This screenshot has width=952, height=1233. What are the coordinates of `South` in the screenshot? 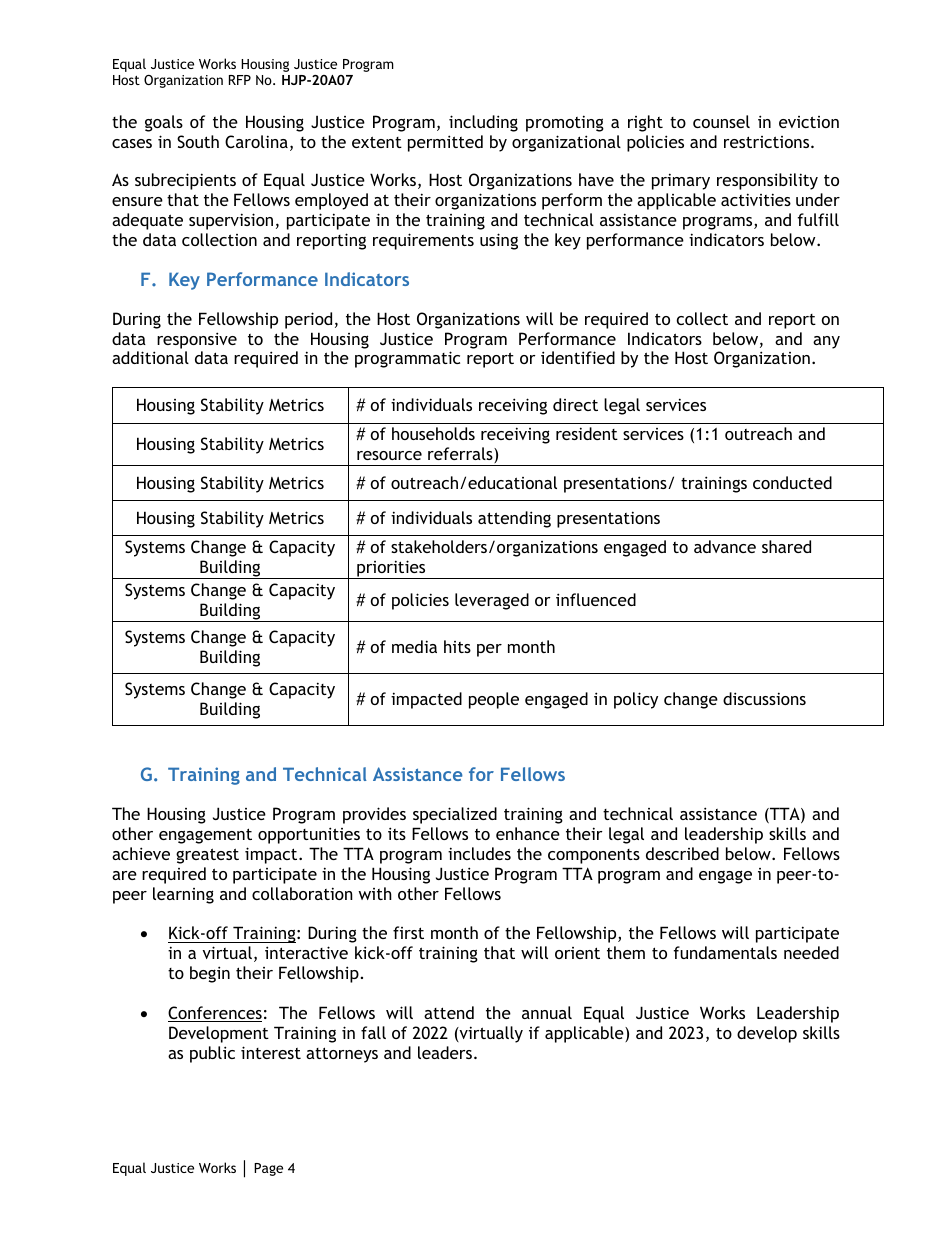 It's located at (198, 141).
